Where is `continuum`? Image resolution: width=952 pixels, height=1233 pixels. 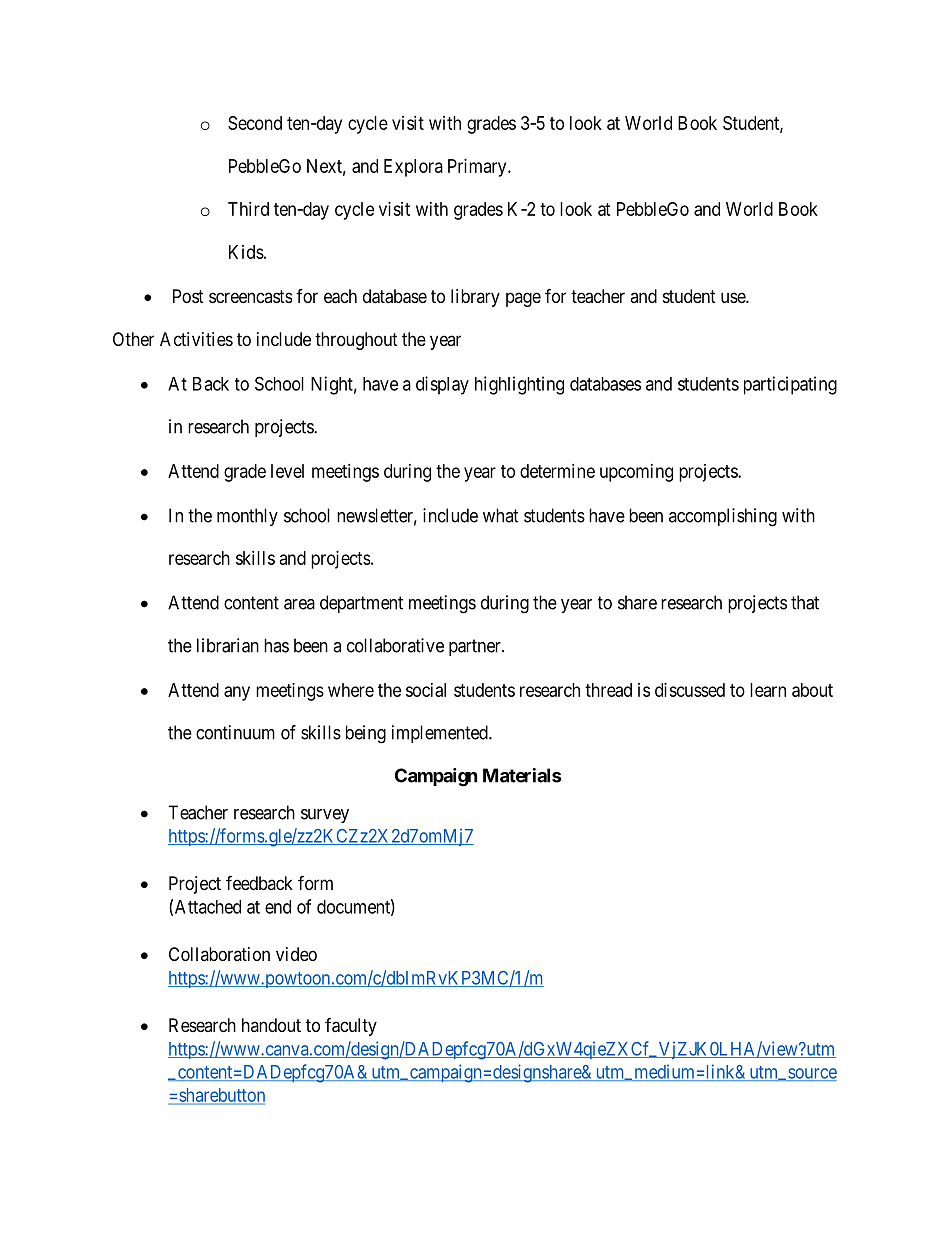 continuum is located at coordinates (235, 732).
